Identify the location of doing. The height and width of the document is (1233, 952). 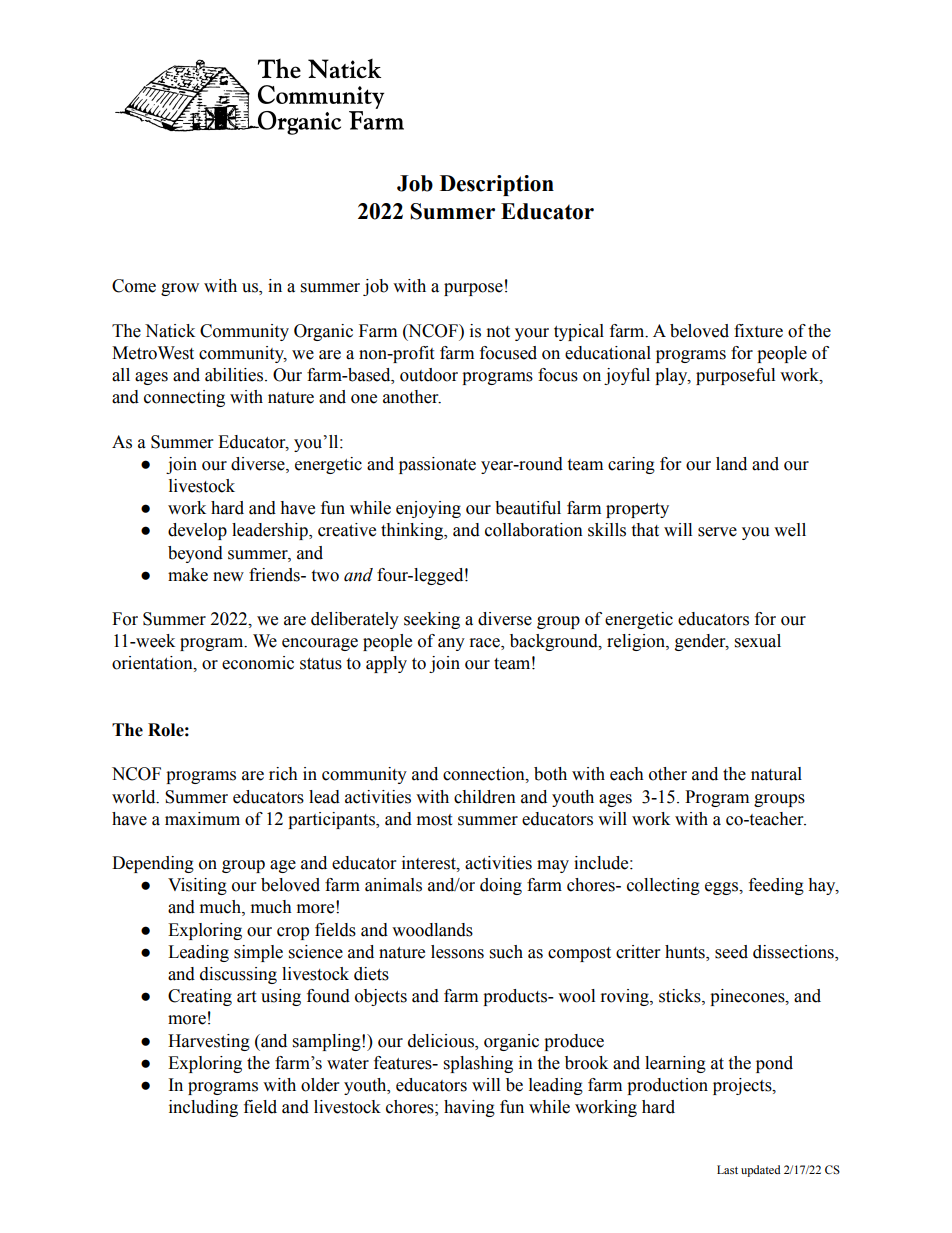
(501, 886).
